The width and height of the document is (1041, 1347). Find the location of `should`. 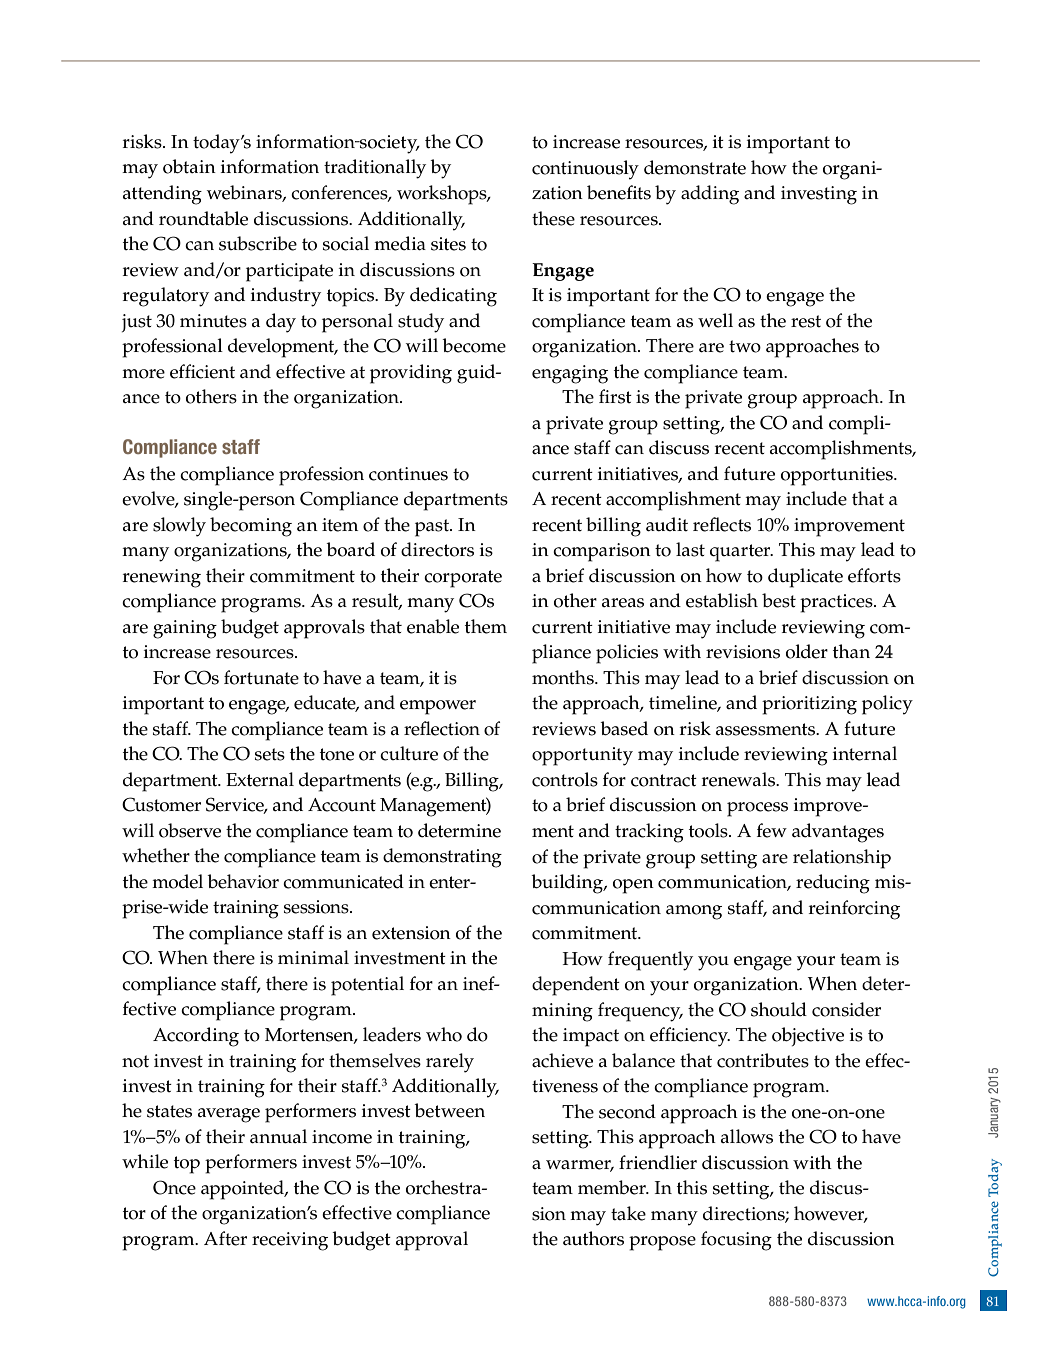

should is located at coordinates (779, 1009).
